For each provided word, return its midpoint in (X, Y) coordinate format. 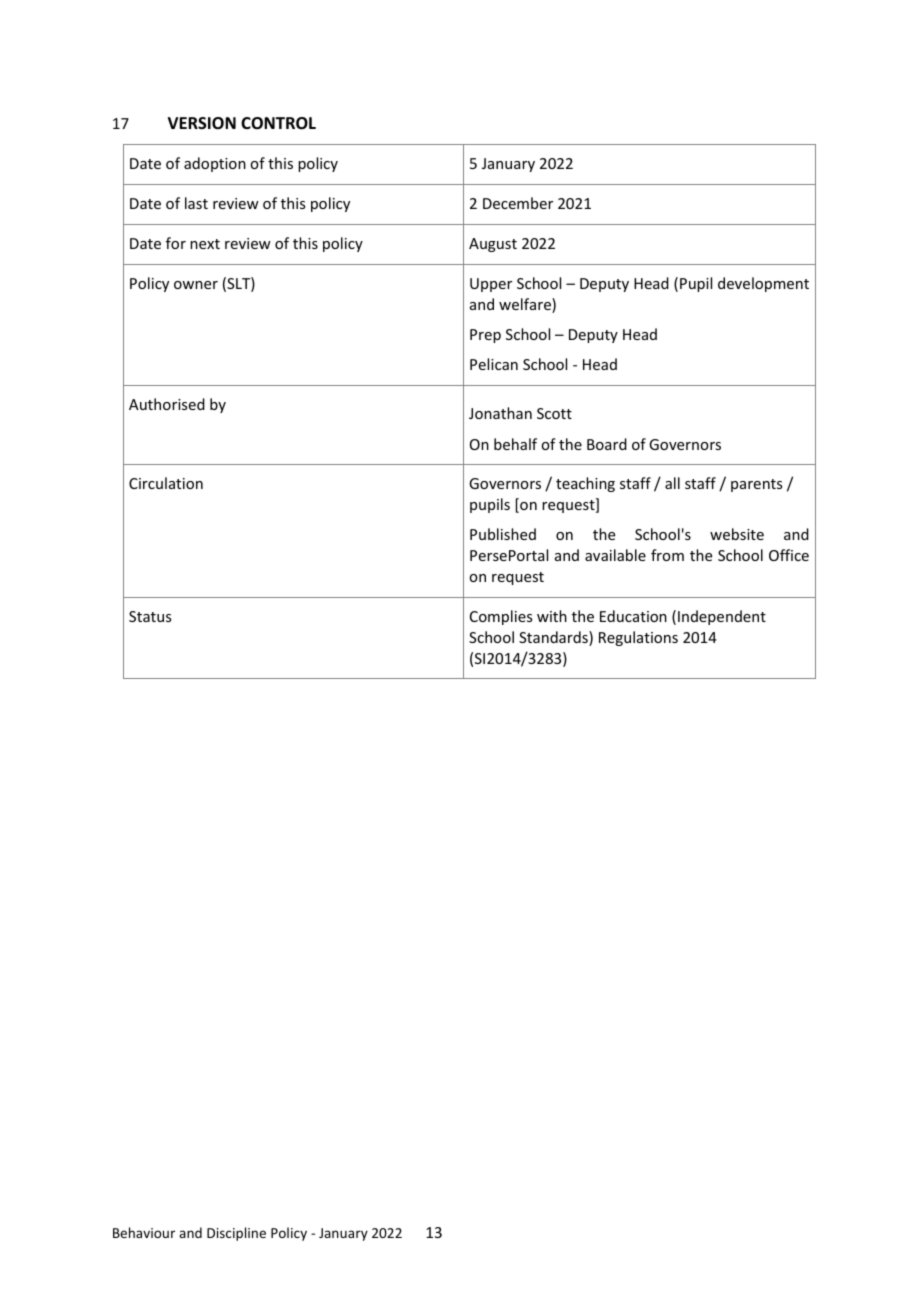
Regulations (638, 638)
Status (150, 616)
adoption (215, 164)
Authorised (167, 404)
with (552, 616)
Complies (501, 617)
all (672, 483)
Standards (554, 638)
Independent (722, 617)
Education (633, 616)
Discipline (236, 1234)
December (518, 203)
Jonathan (500, 413)
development (763, 284)
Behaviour (144, 1232)
